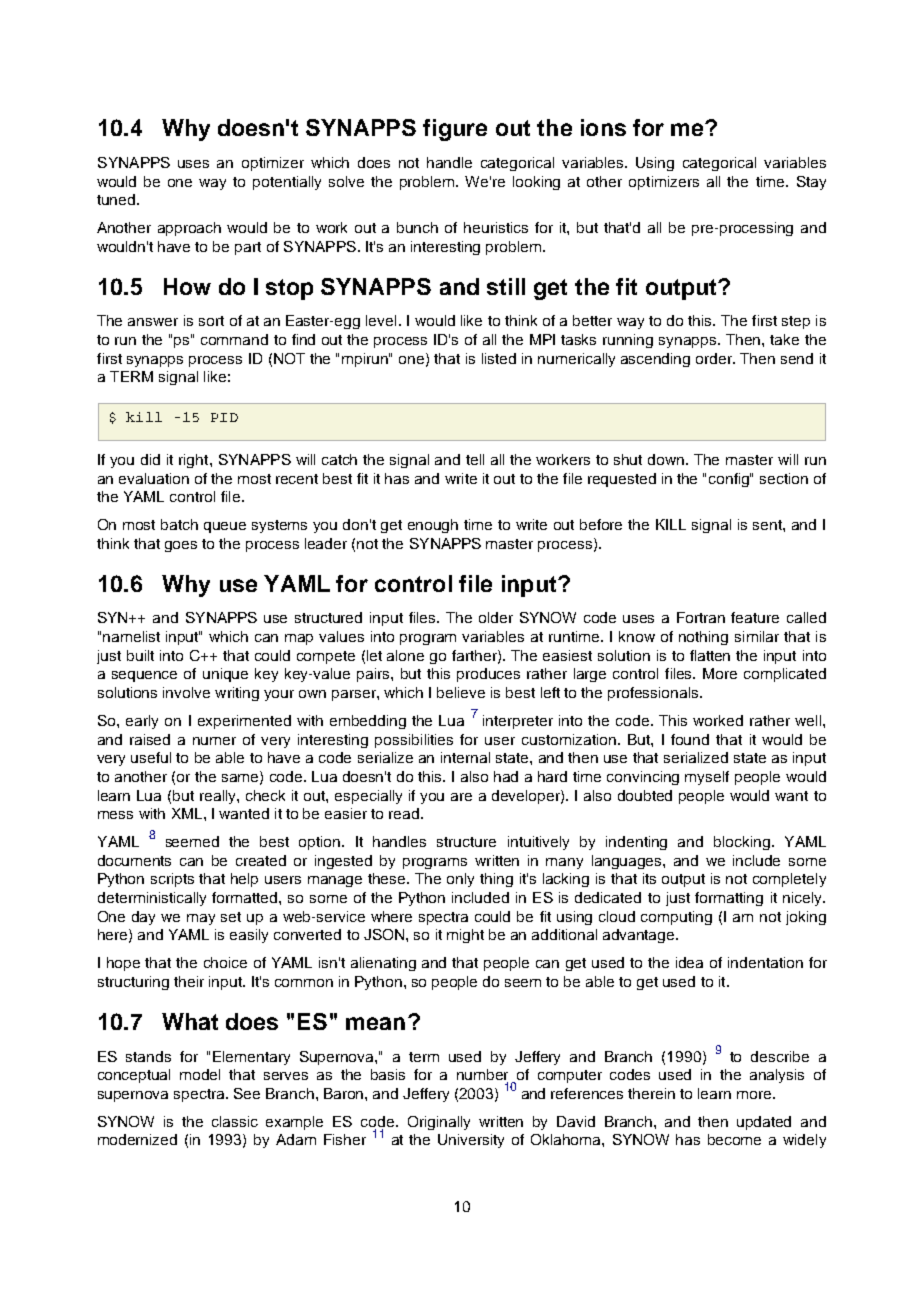 The height and width of the screenshot is (1308, 924). Describe the element at coordinates (455, 130) in the screenshot. I see `figure` at that location.
